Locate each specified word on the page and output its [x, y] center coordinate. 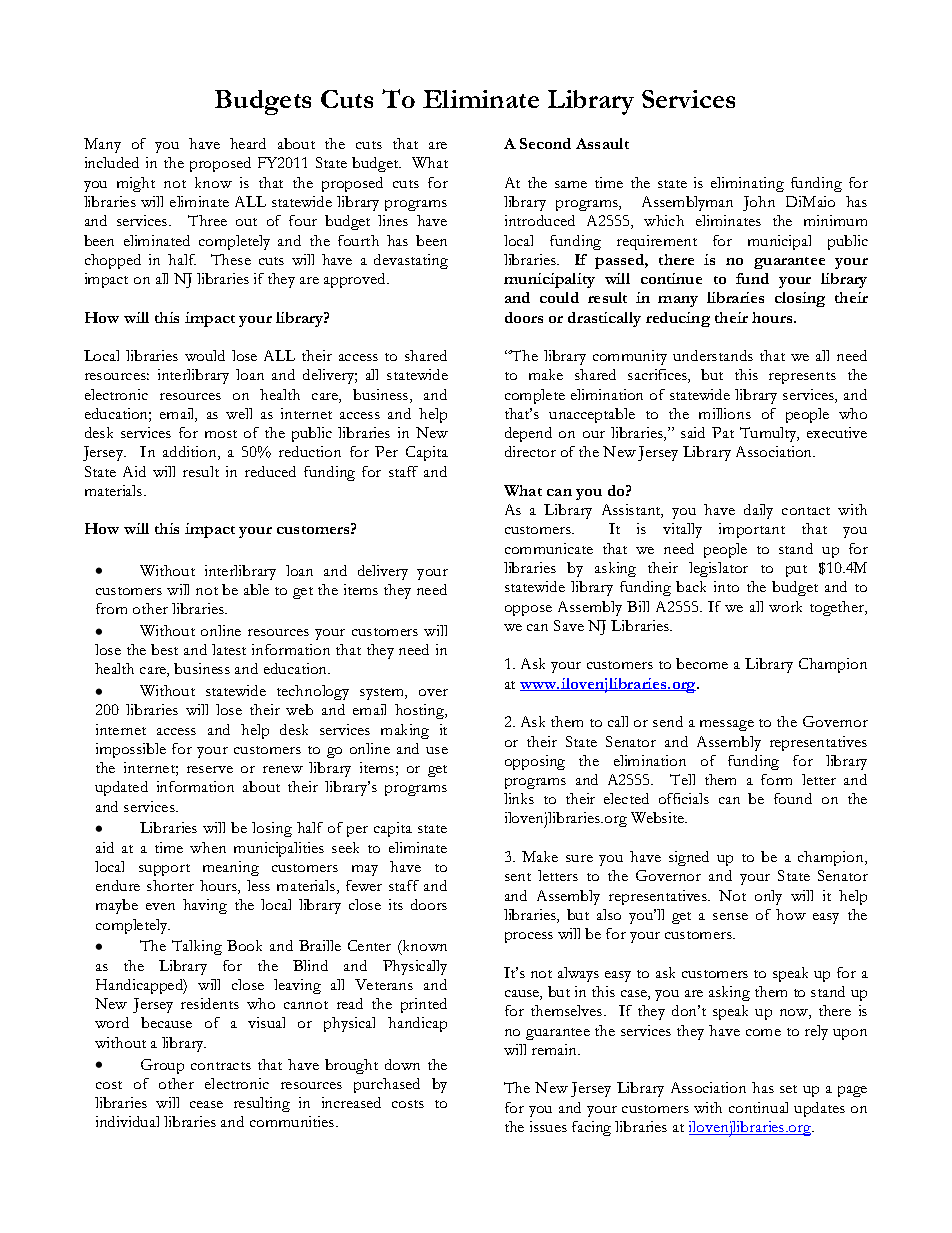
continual [758, 1107]
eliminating [747, 184]
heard [248, 143]
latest [229, 649]
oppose [528, 610]
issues [548, 1126]
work [785, 606]
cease [206, 1104]
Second [545, 143]
